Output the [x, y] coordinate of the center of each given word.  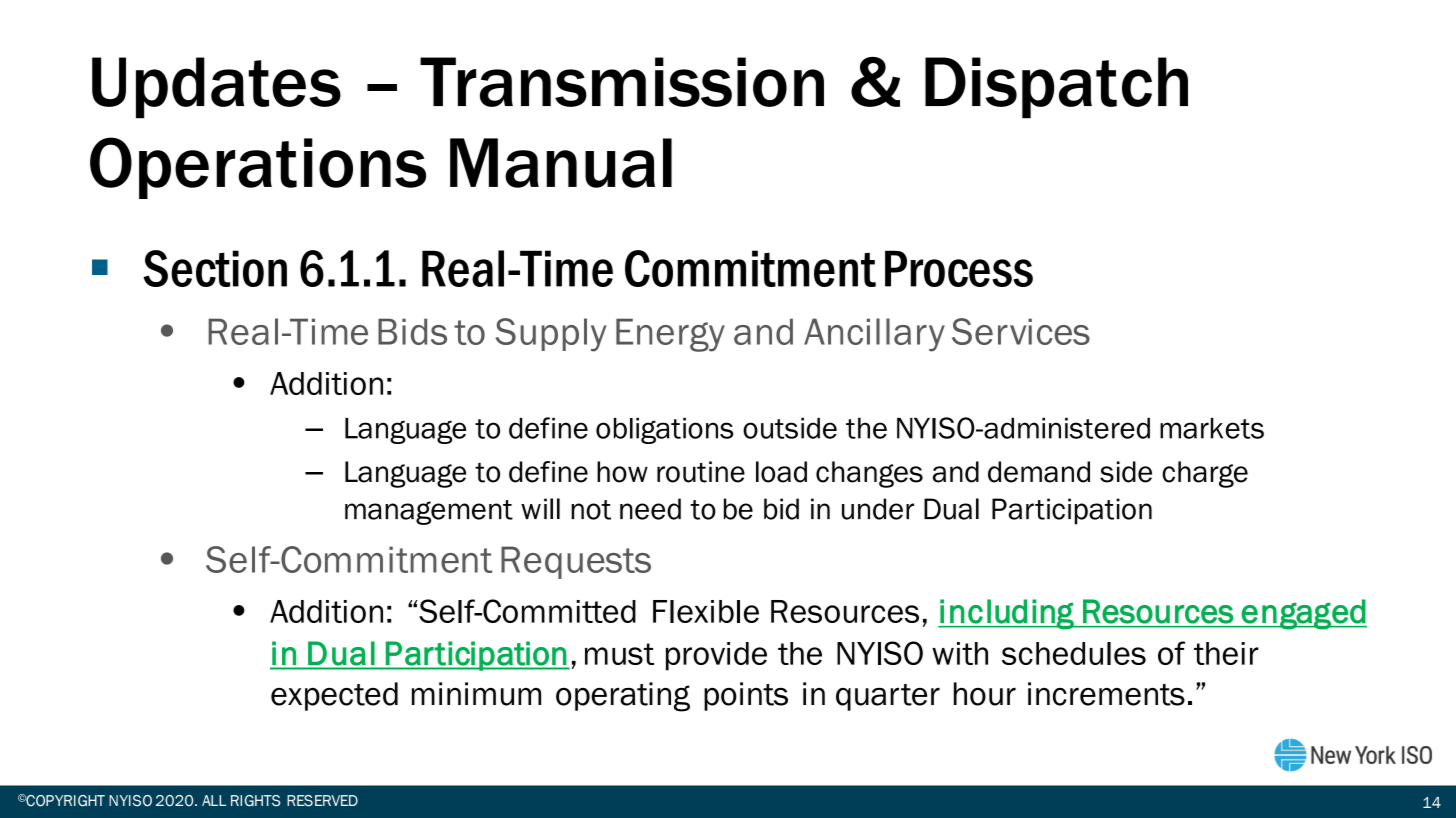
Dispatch [1056, 88]
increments [1106, 694]
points [746, 696]
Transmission [622, 82]
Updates [216, 88]
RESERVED [322, 801]
